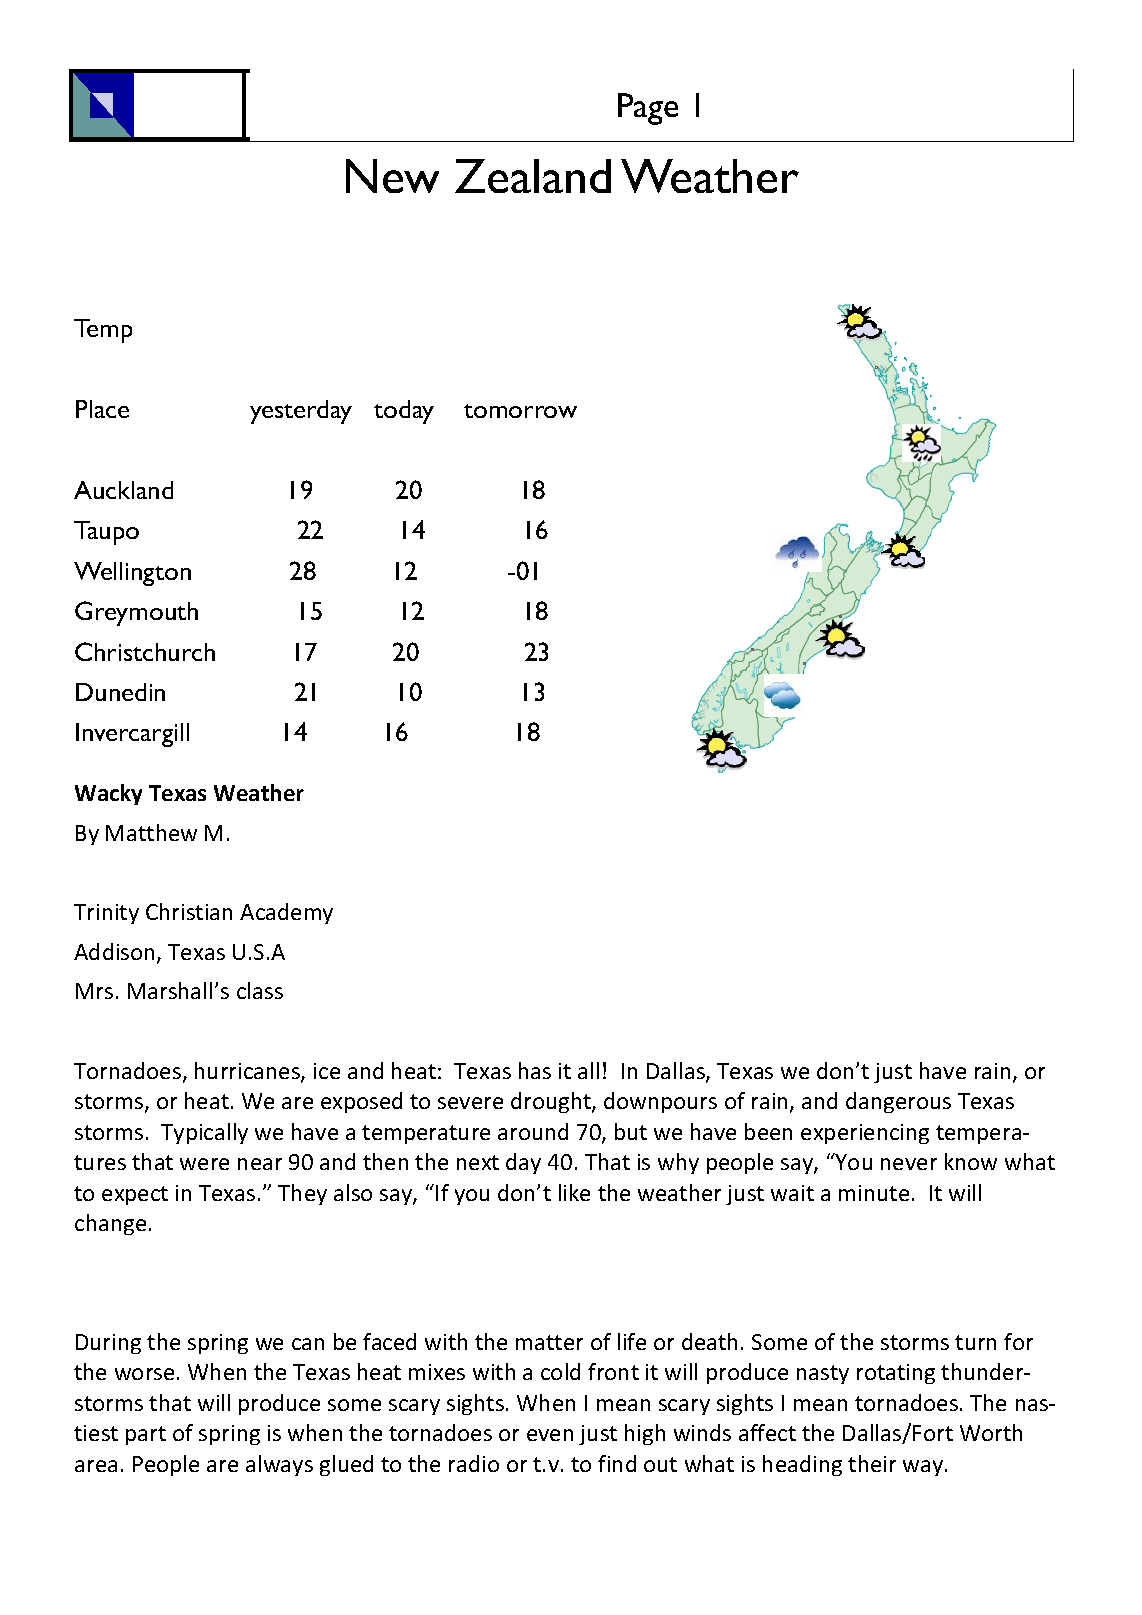  Describe the element at coordinates (533, 176) in the screenshot. I see `Zealand` at that location.
